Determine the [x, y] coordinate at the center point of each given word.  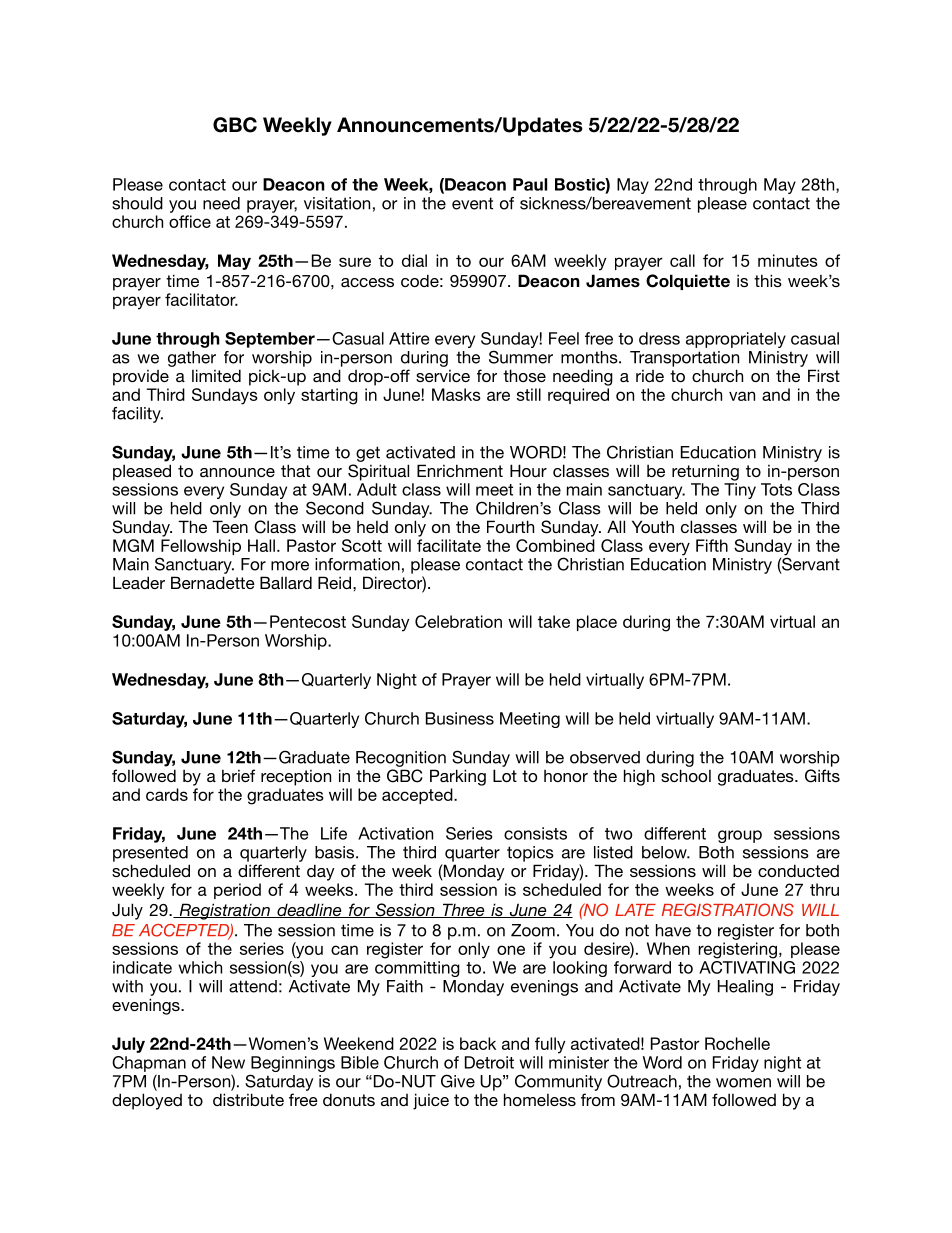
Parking [458, 777]
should [137, 203]
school [686, 775]
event [472, 203]
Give [458, 1081]
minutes [788, 260]
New [228, 1062]
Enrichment [460, 470]
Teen [230, 526]
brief [238, 775]
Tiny [740, 491]
